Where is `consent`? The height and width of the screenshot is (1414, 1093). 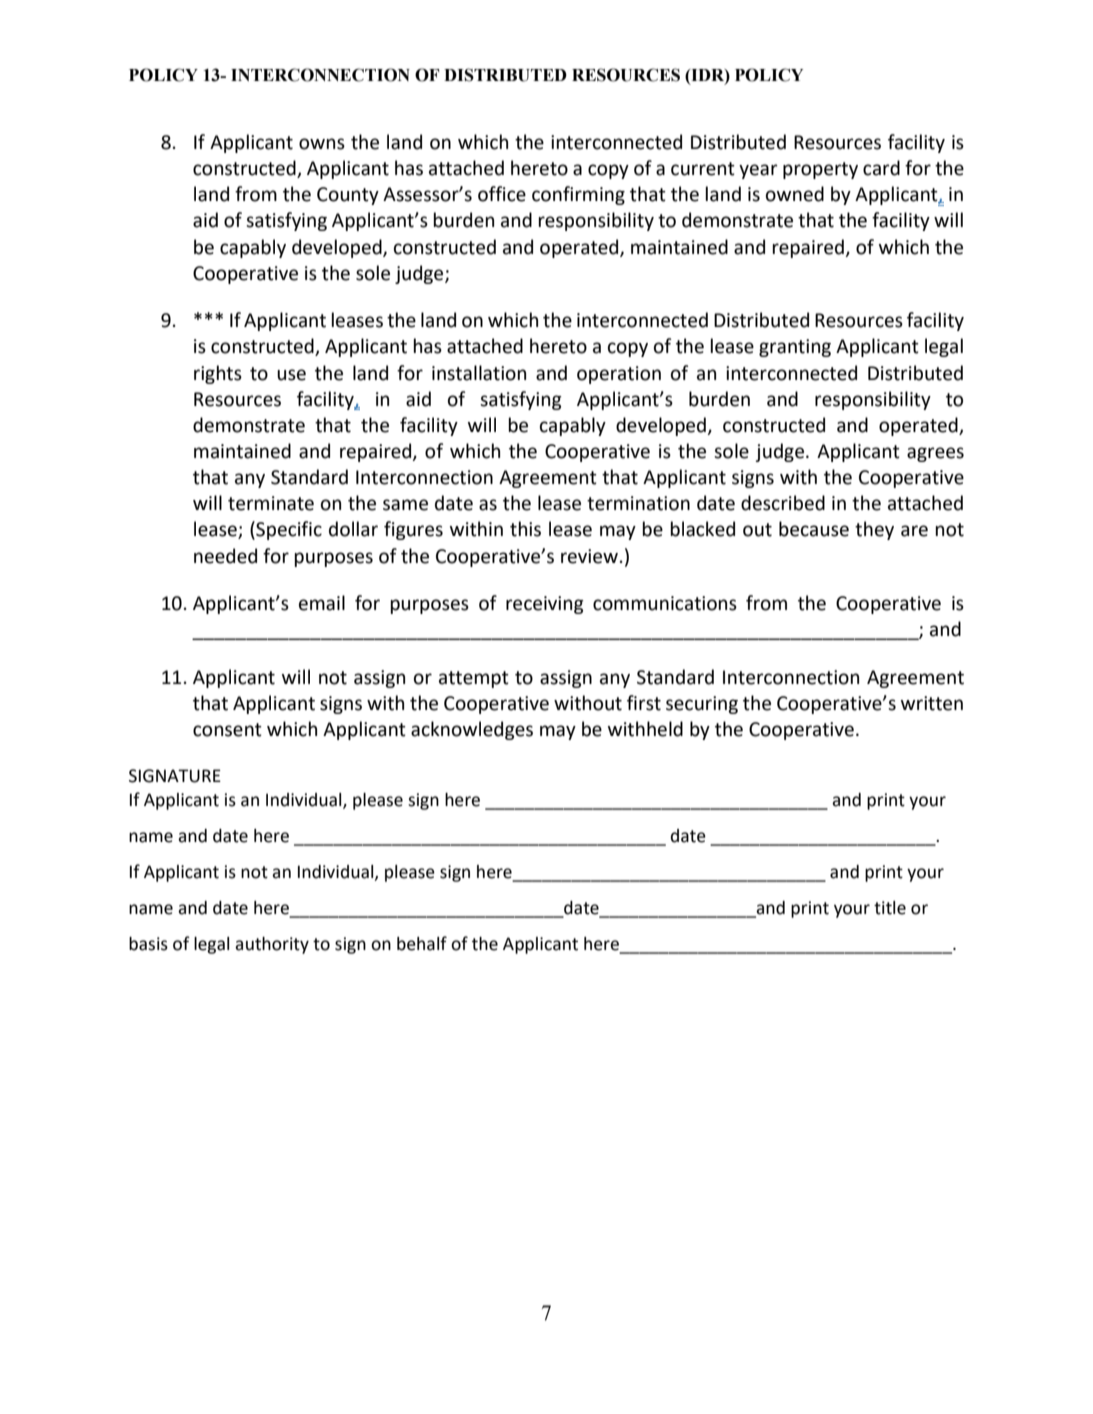 consent is located at coordinates (227, 730).
